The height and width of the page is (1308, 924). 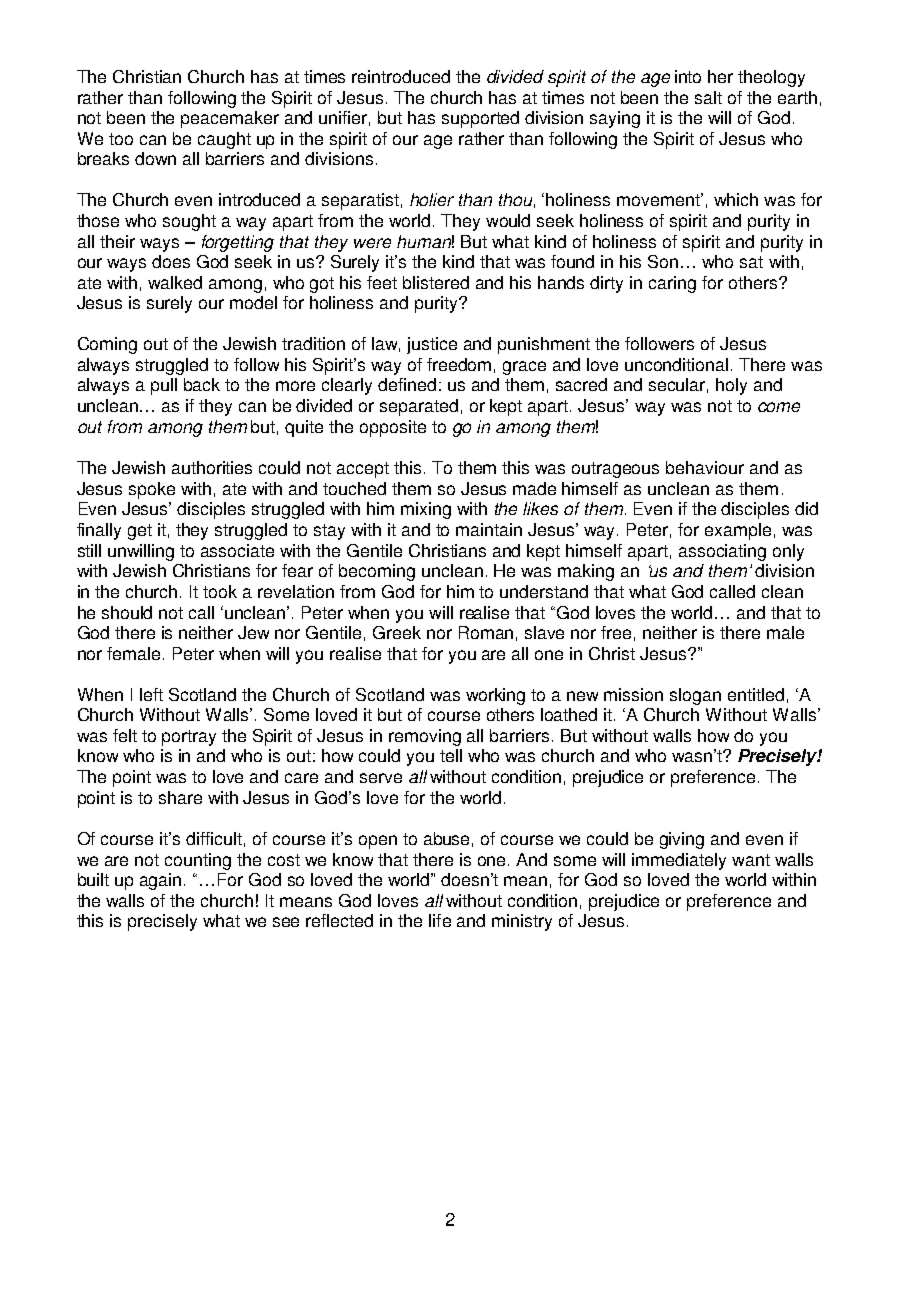 I want to click on pull, so click(x=164, y=386).
